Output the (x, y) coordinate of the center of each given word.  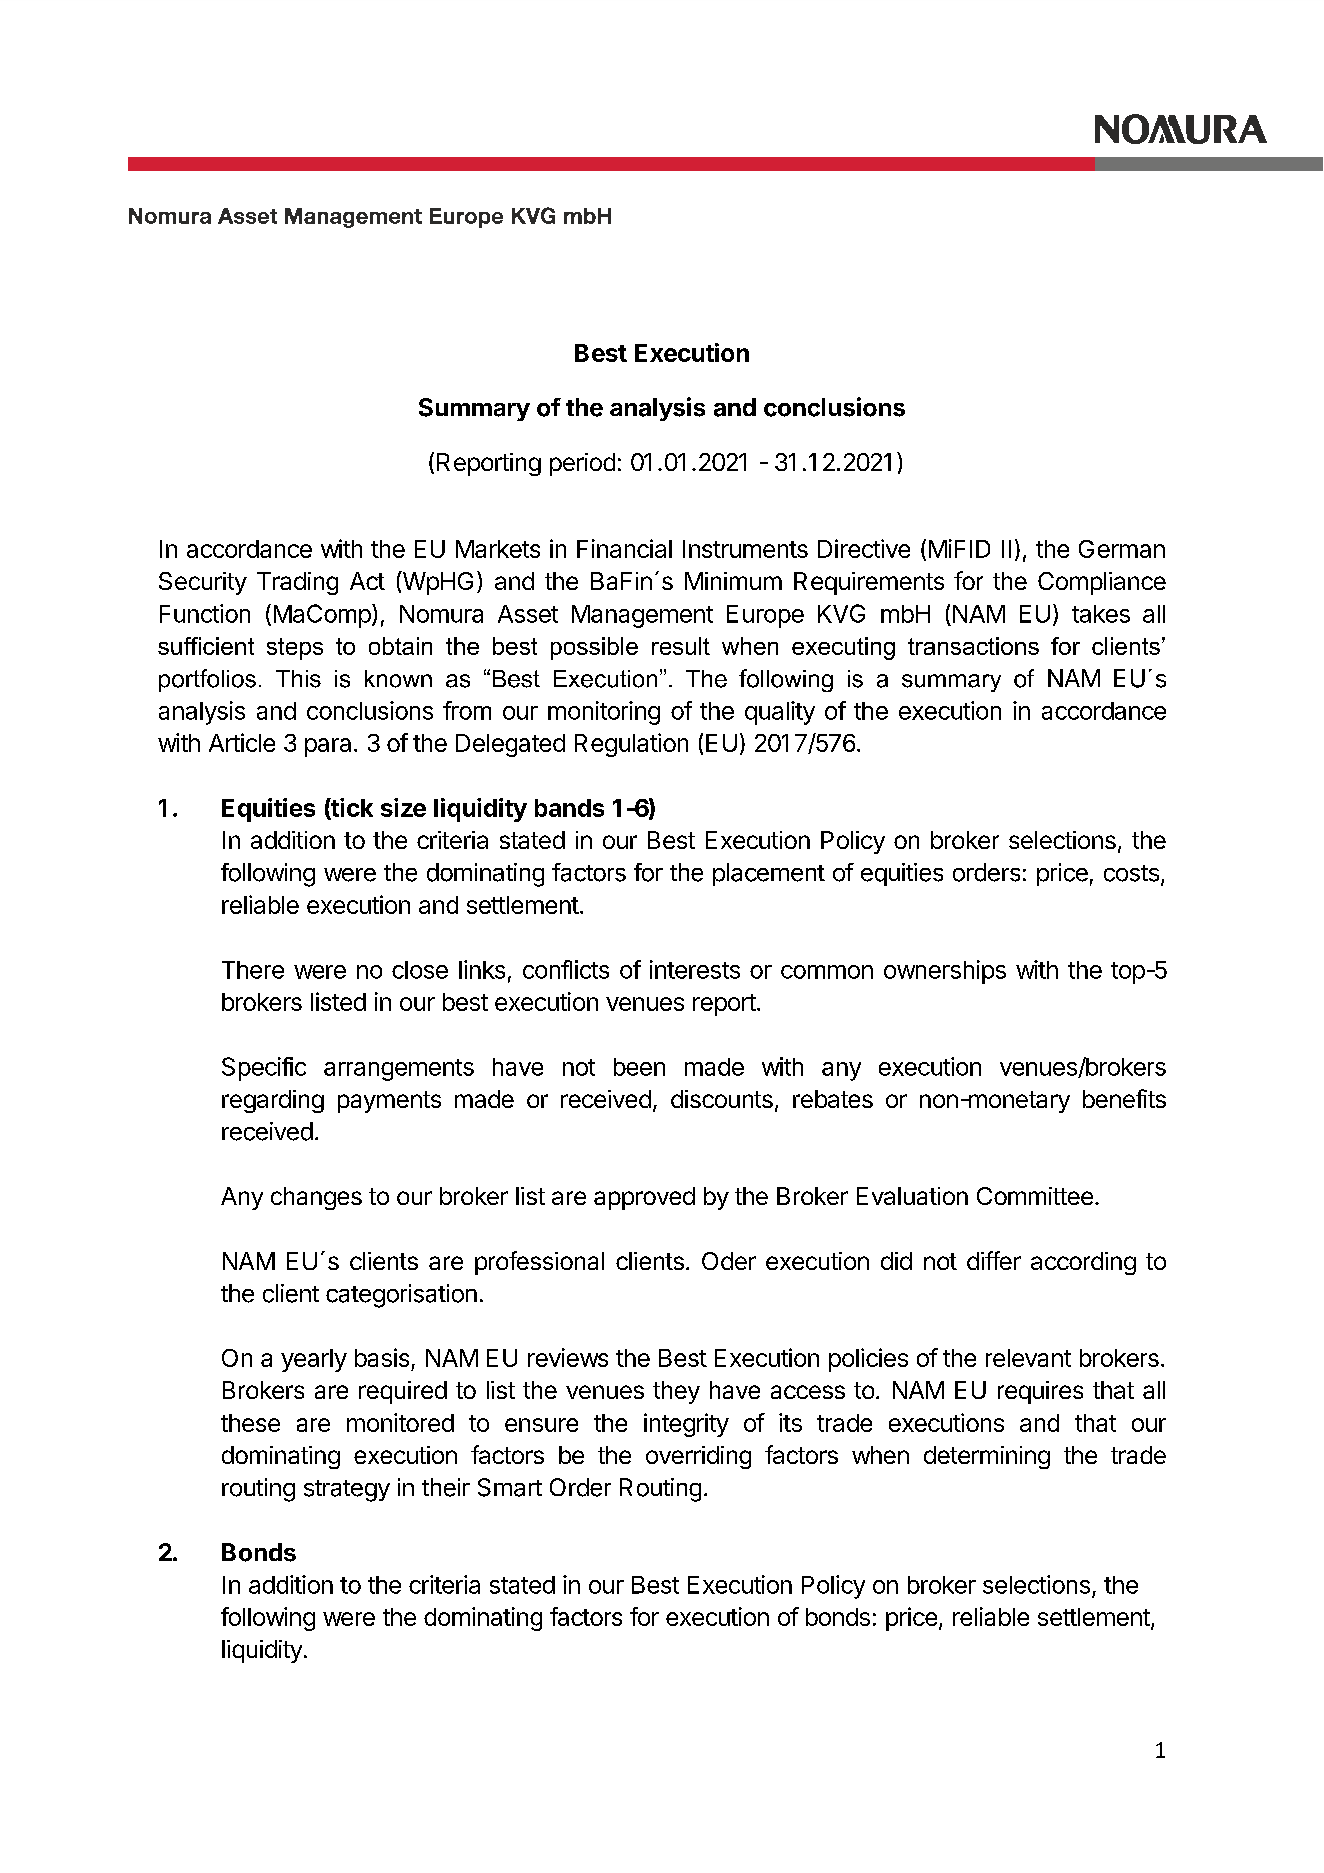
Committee (1035, 1196)
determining (987, 1457)
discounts (722, 1099)
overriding (698, 1457)
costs (1131, 873)
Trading (297, 583)
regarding (273, 1101)
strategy (347, 1491)
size (403, 807)
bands (569, 808)
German (1122, 549)
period (582, 464)
